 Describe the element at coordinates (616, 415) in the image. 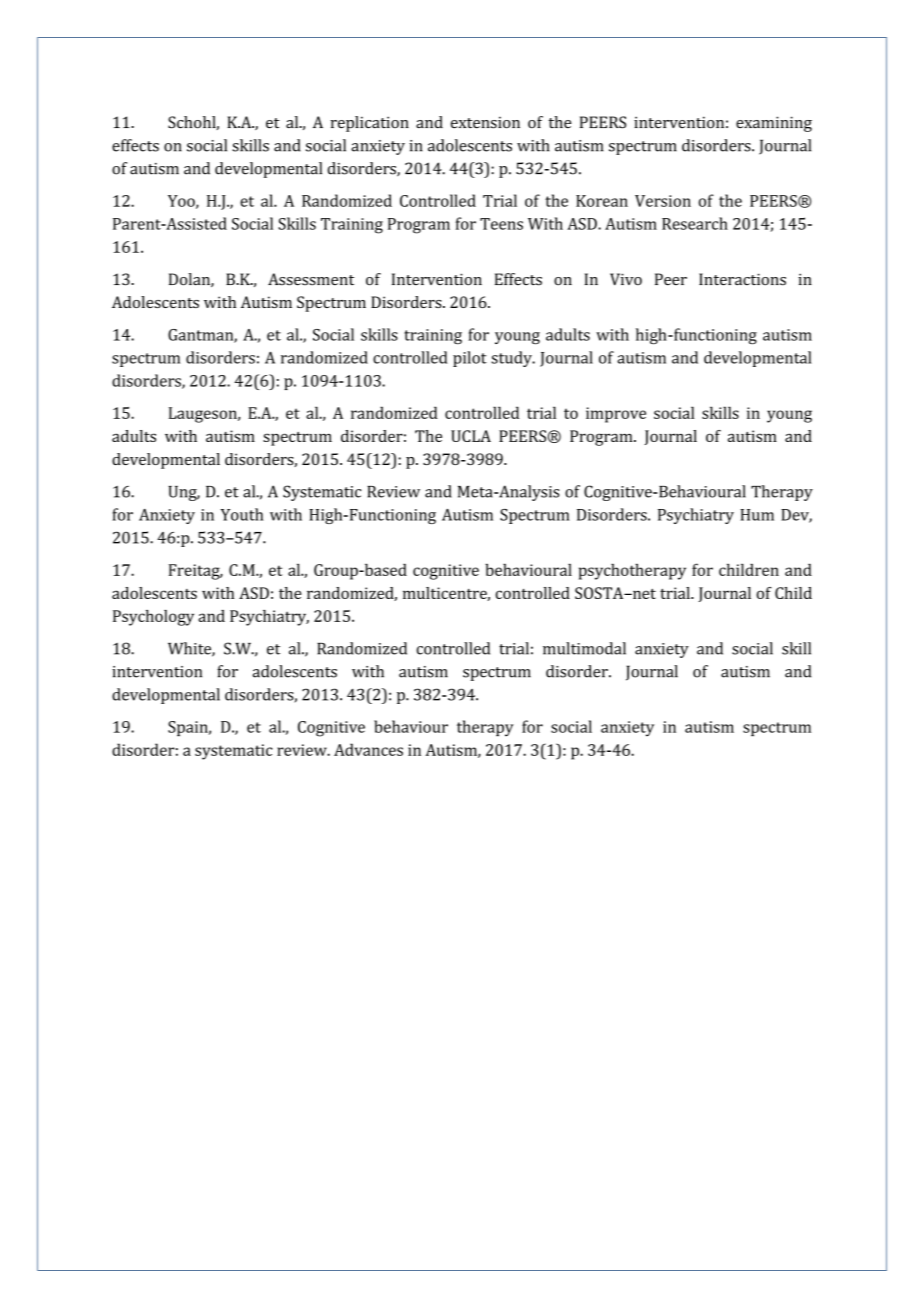

I see `improve` at that location.
